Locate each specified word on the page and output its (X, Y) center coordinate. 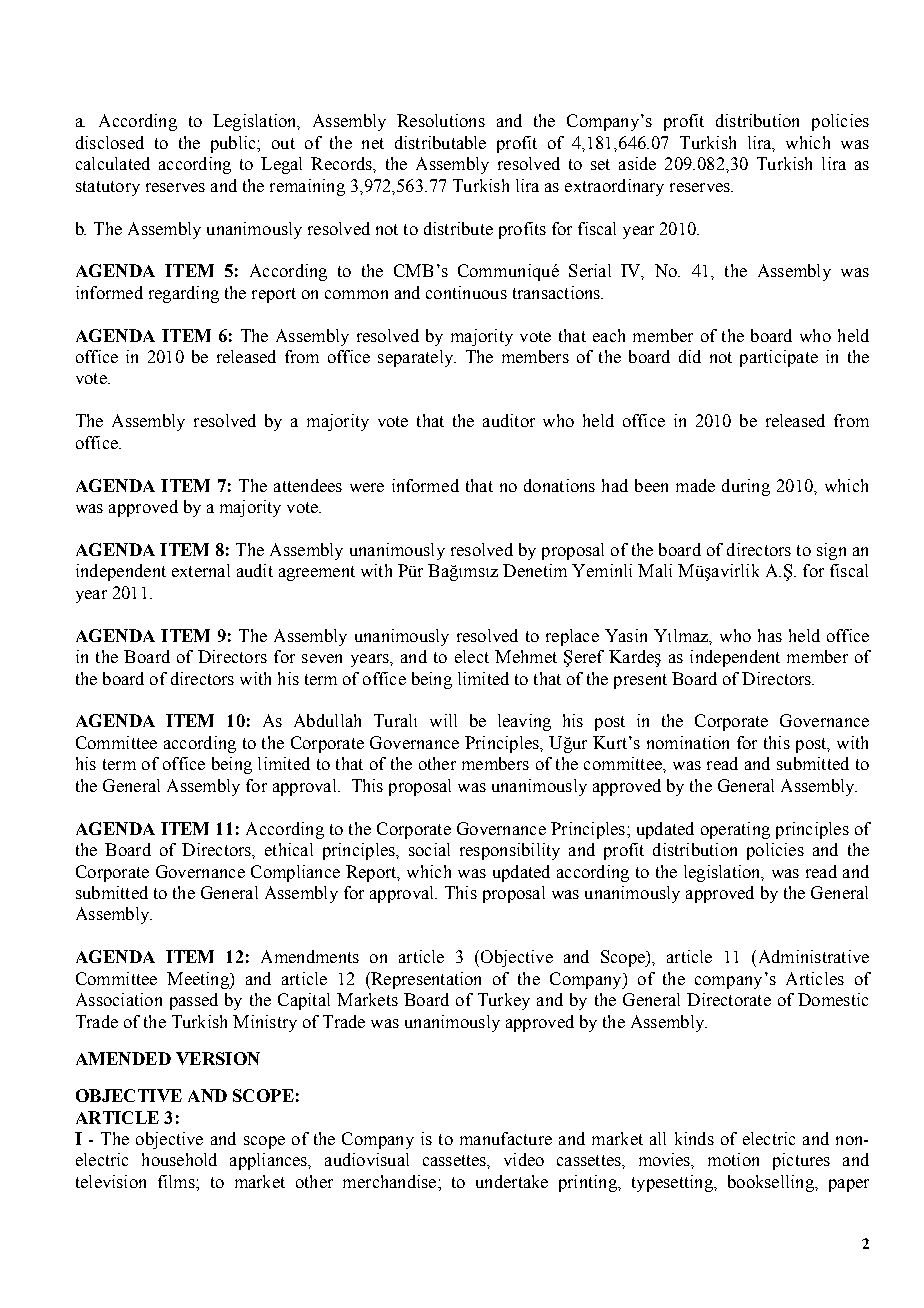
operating (735, 830)
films (177, 1181)
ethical (289, 849)
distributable (440, 142)
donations (559, 485)
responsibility (510, 851)
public (234, 144)
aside (637, 163)
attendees (308, 485)
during (746, 487)
